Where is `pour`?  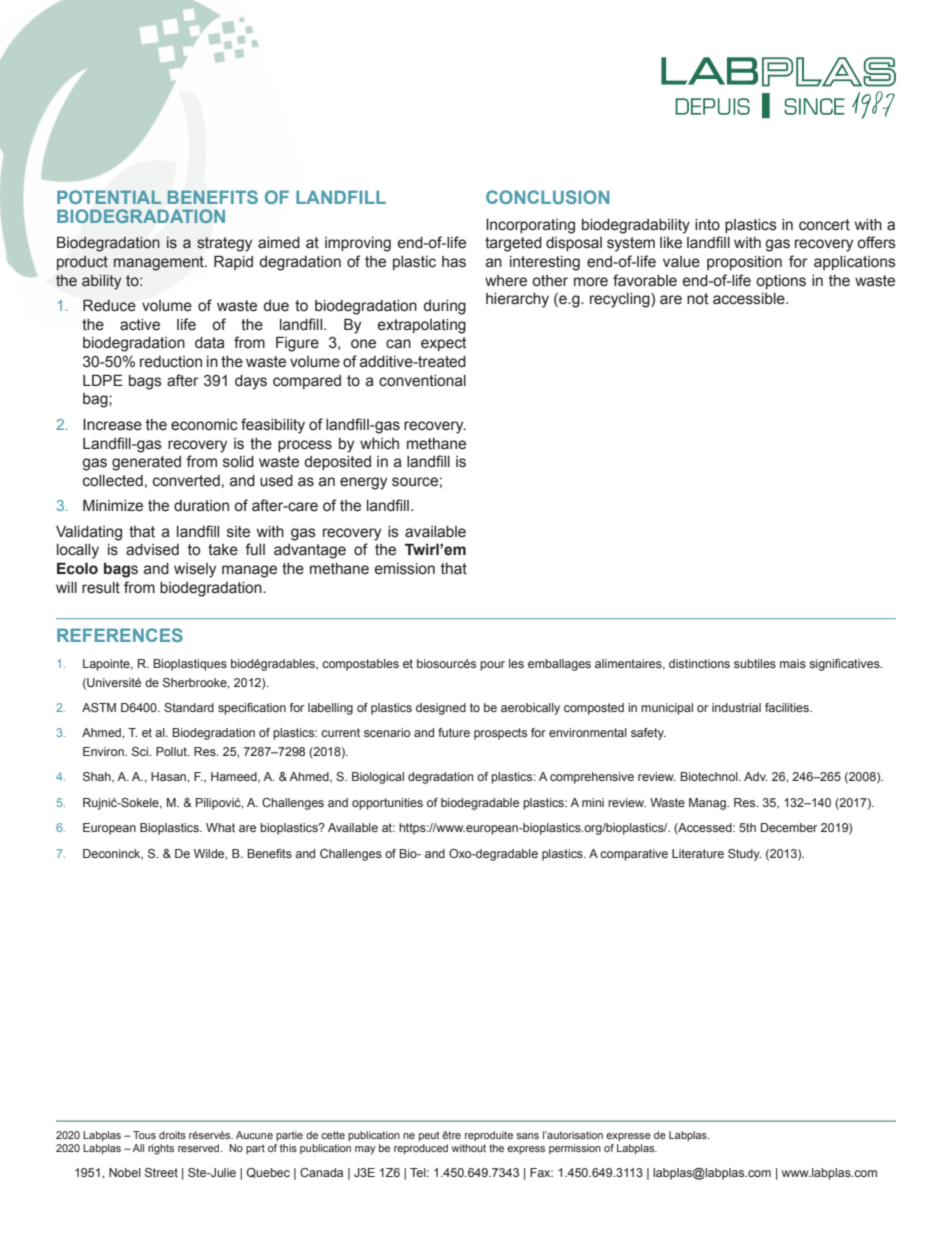 pour is located at coordinates (492, 666).
